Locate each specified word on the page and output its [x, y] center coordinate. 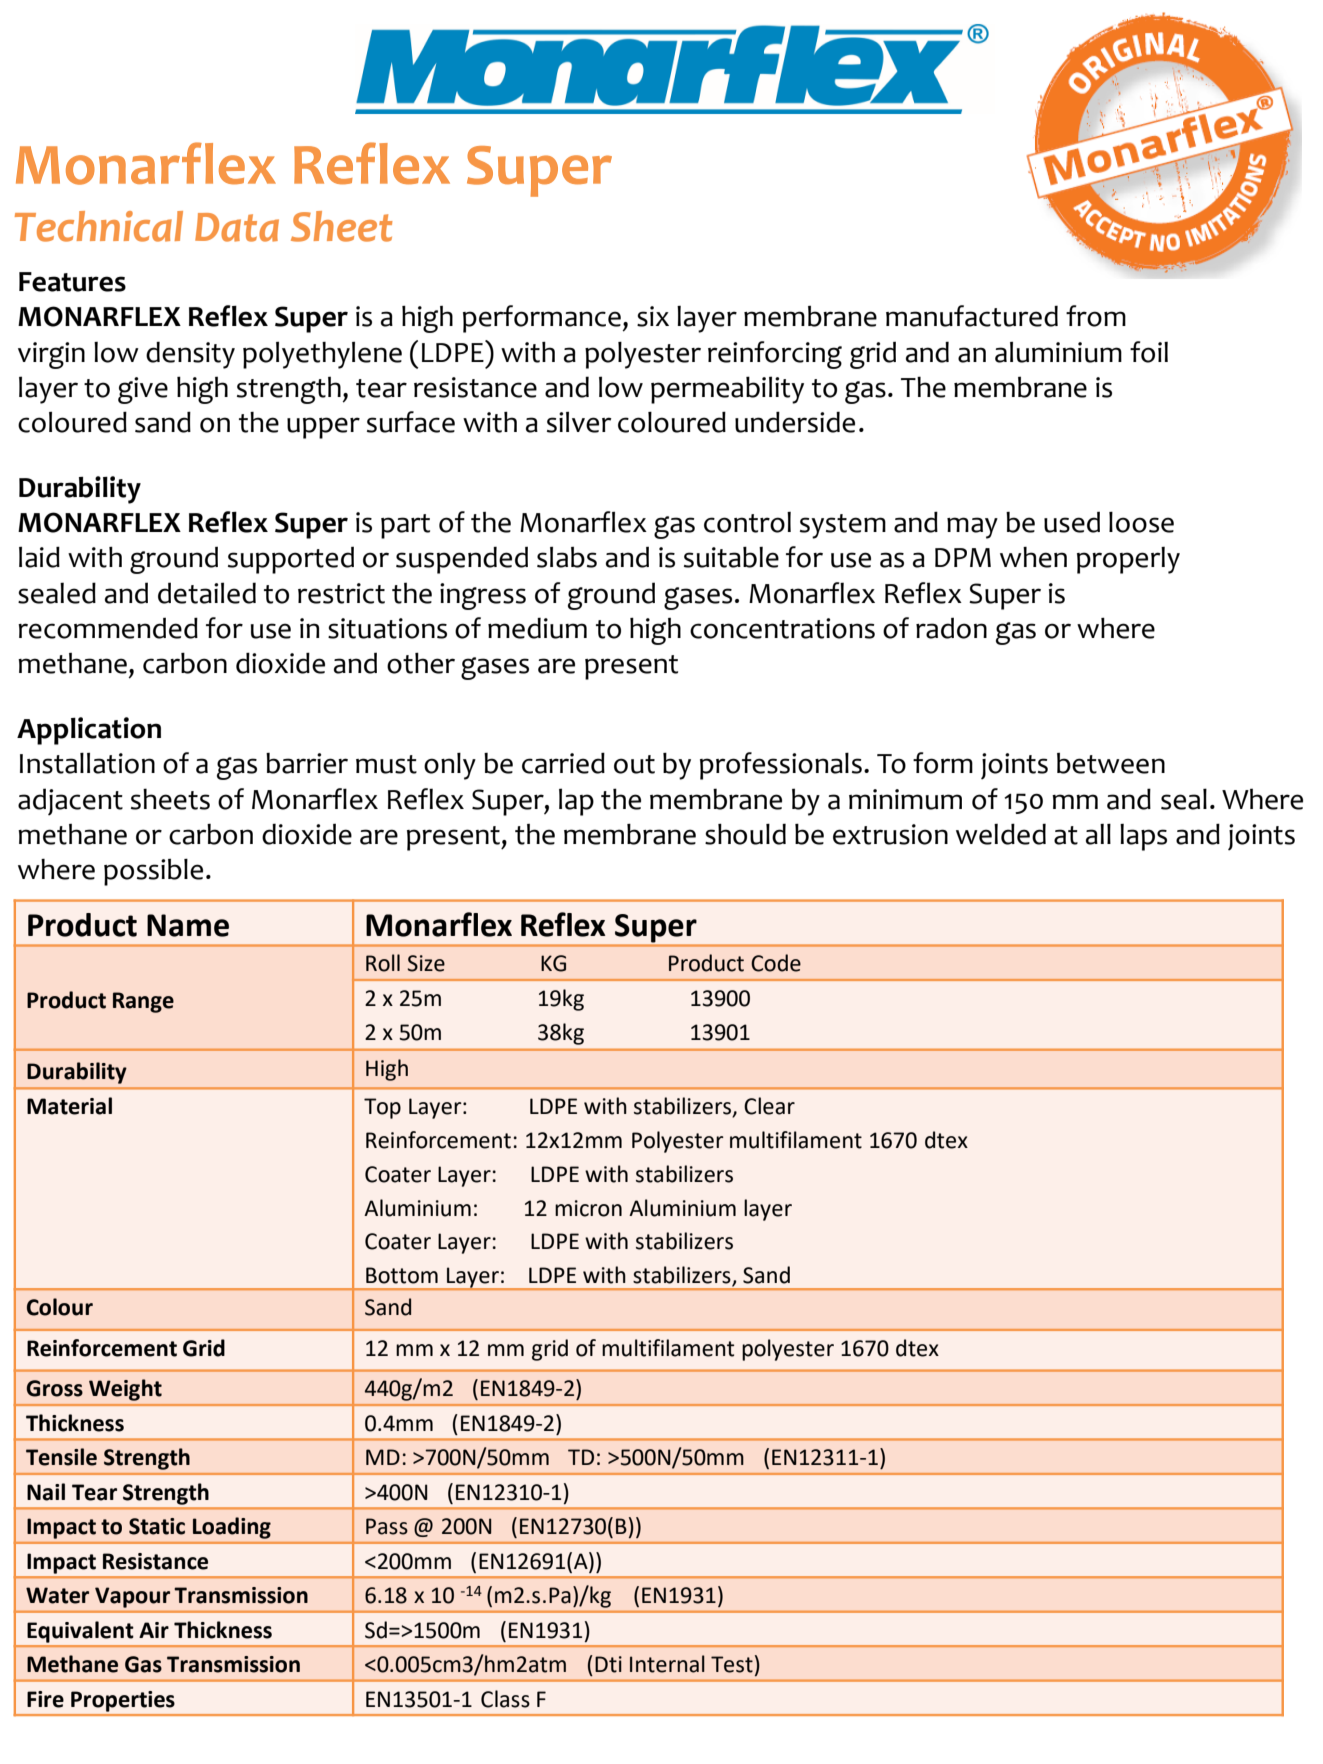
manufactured [972, 316]
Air [154, 1630]
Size [426, 963]
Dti [608, 1664]
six [653, 316]
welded [1001, 834]
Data [237, 227]
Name [188, 925]
